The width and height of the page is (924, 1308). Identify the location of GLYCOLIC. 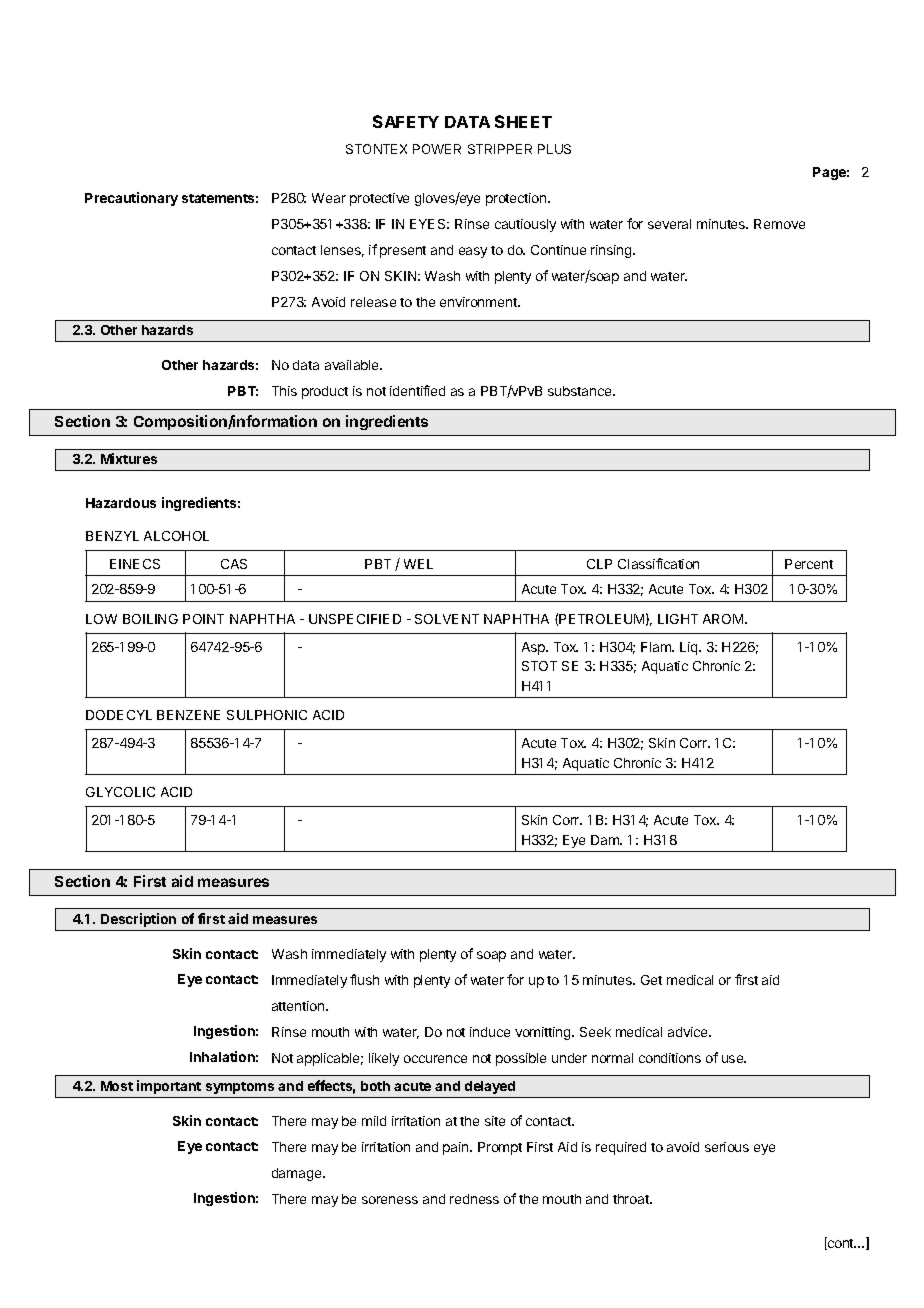
(120, 792).
